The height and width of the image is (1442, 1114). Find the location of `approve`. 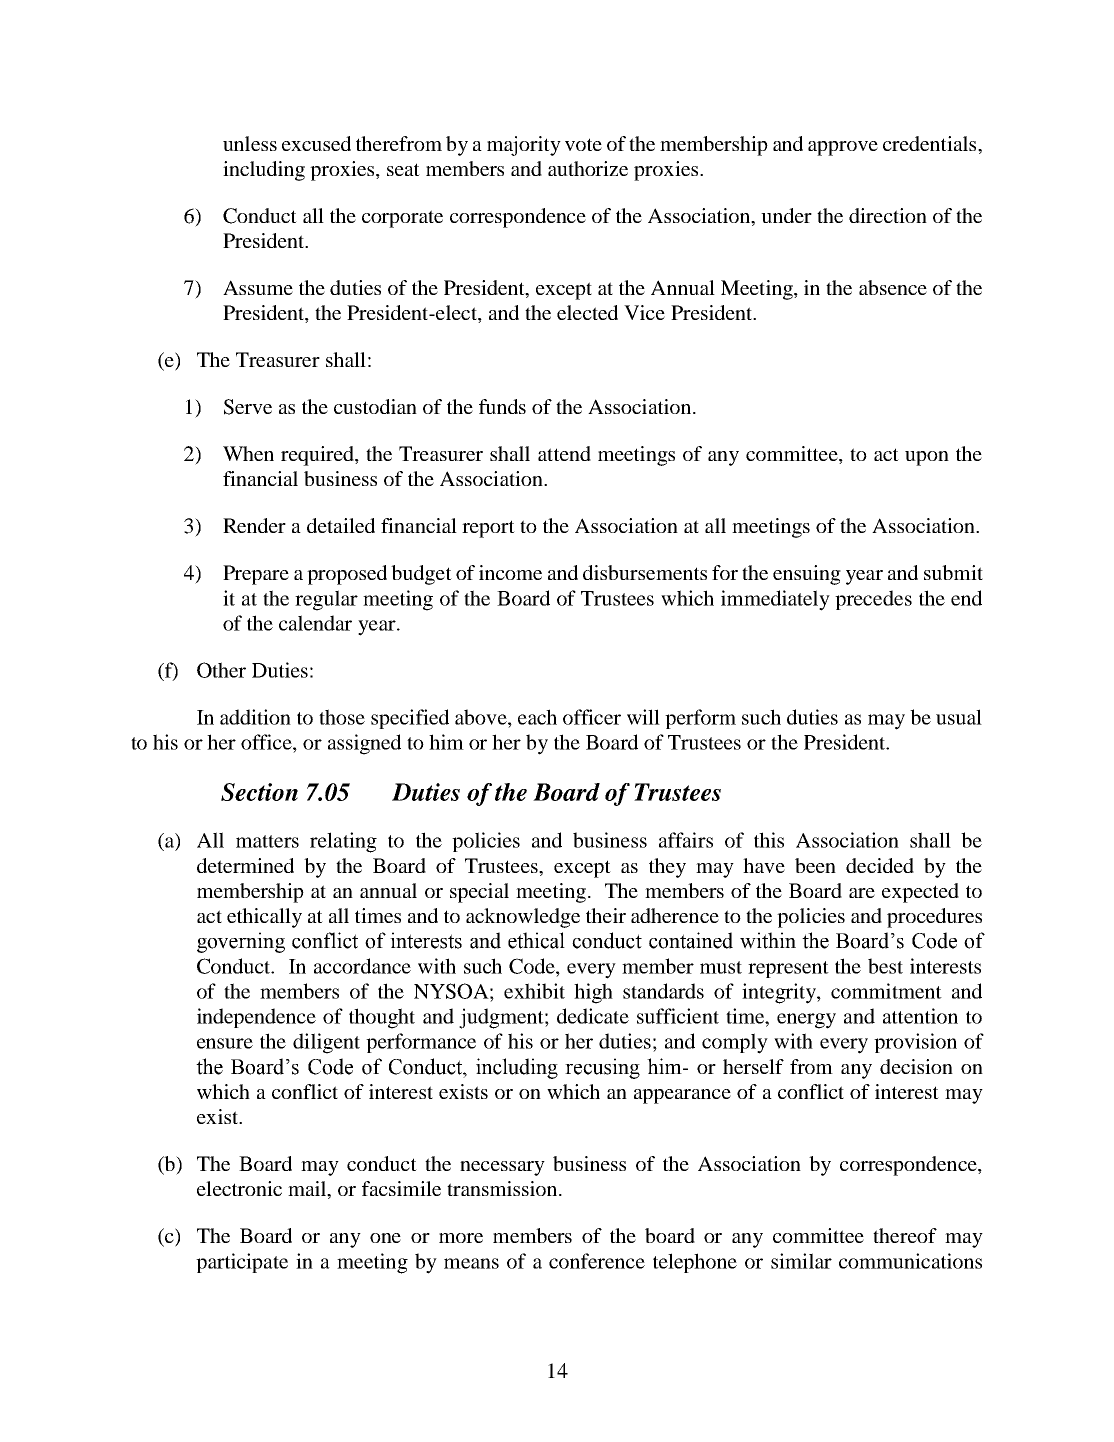

approve is located at coordinates (843, 148).
